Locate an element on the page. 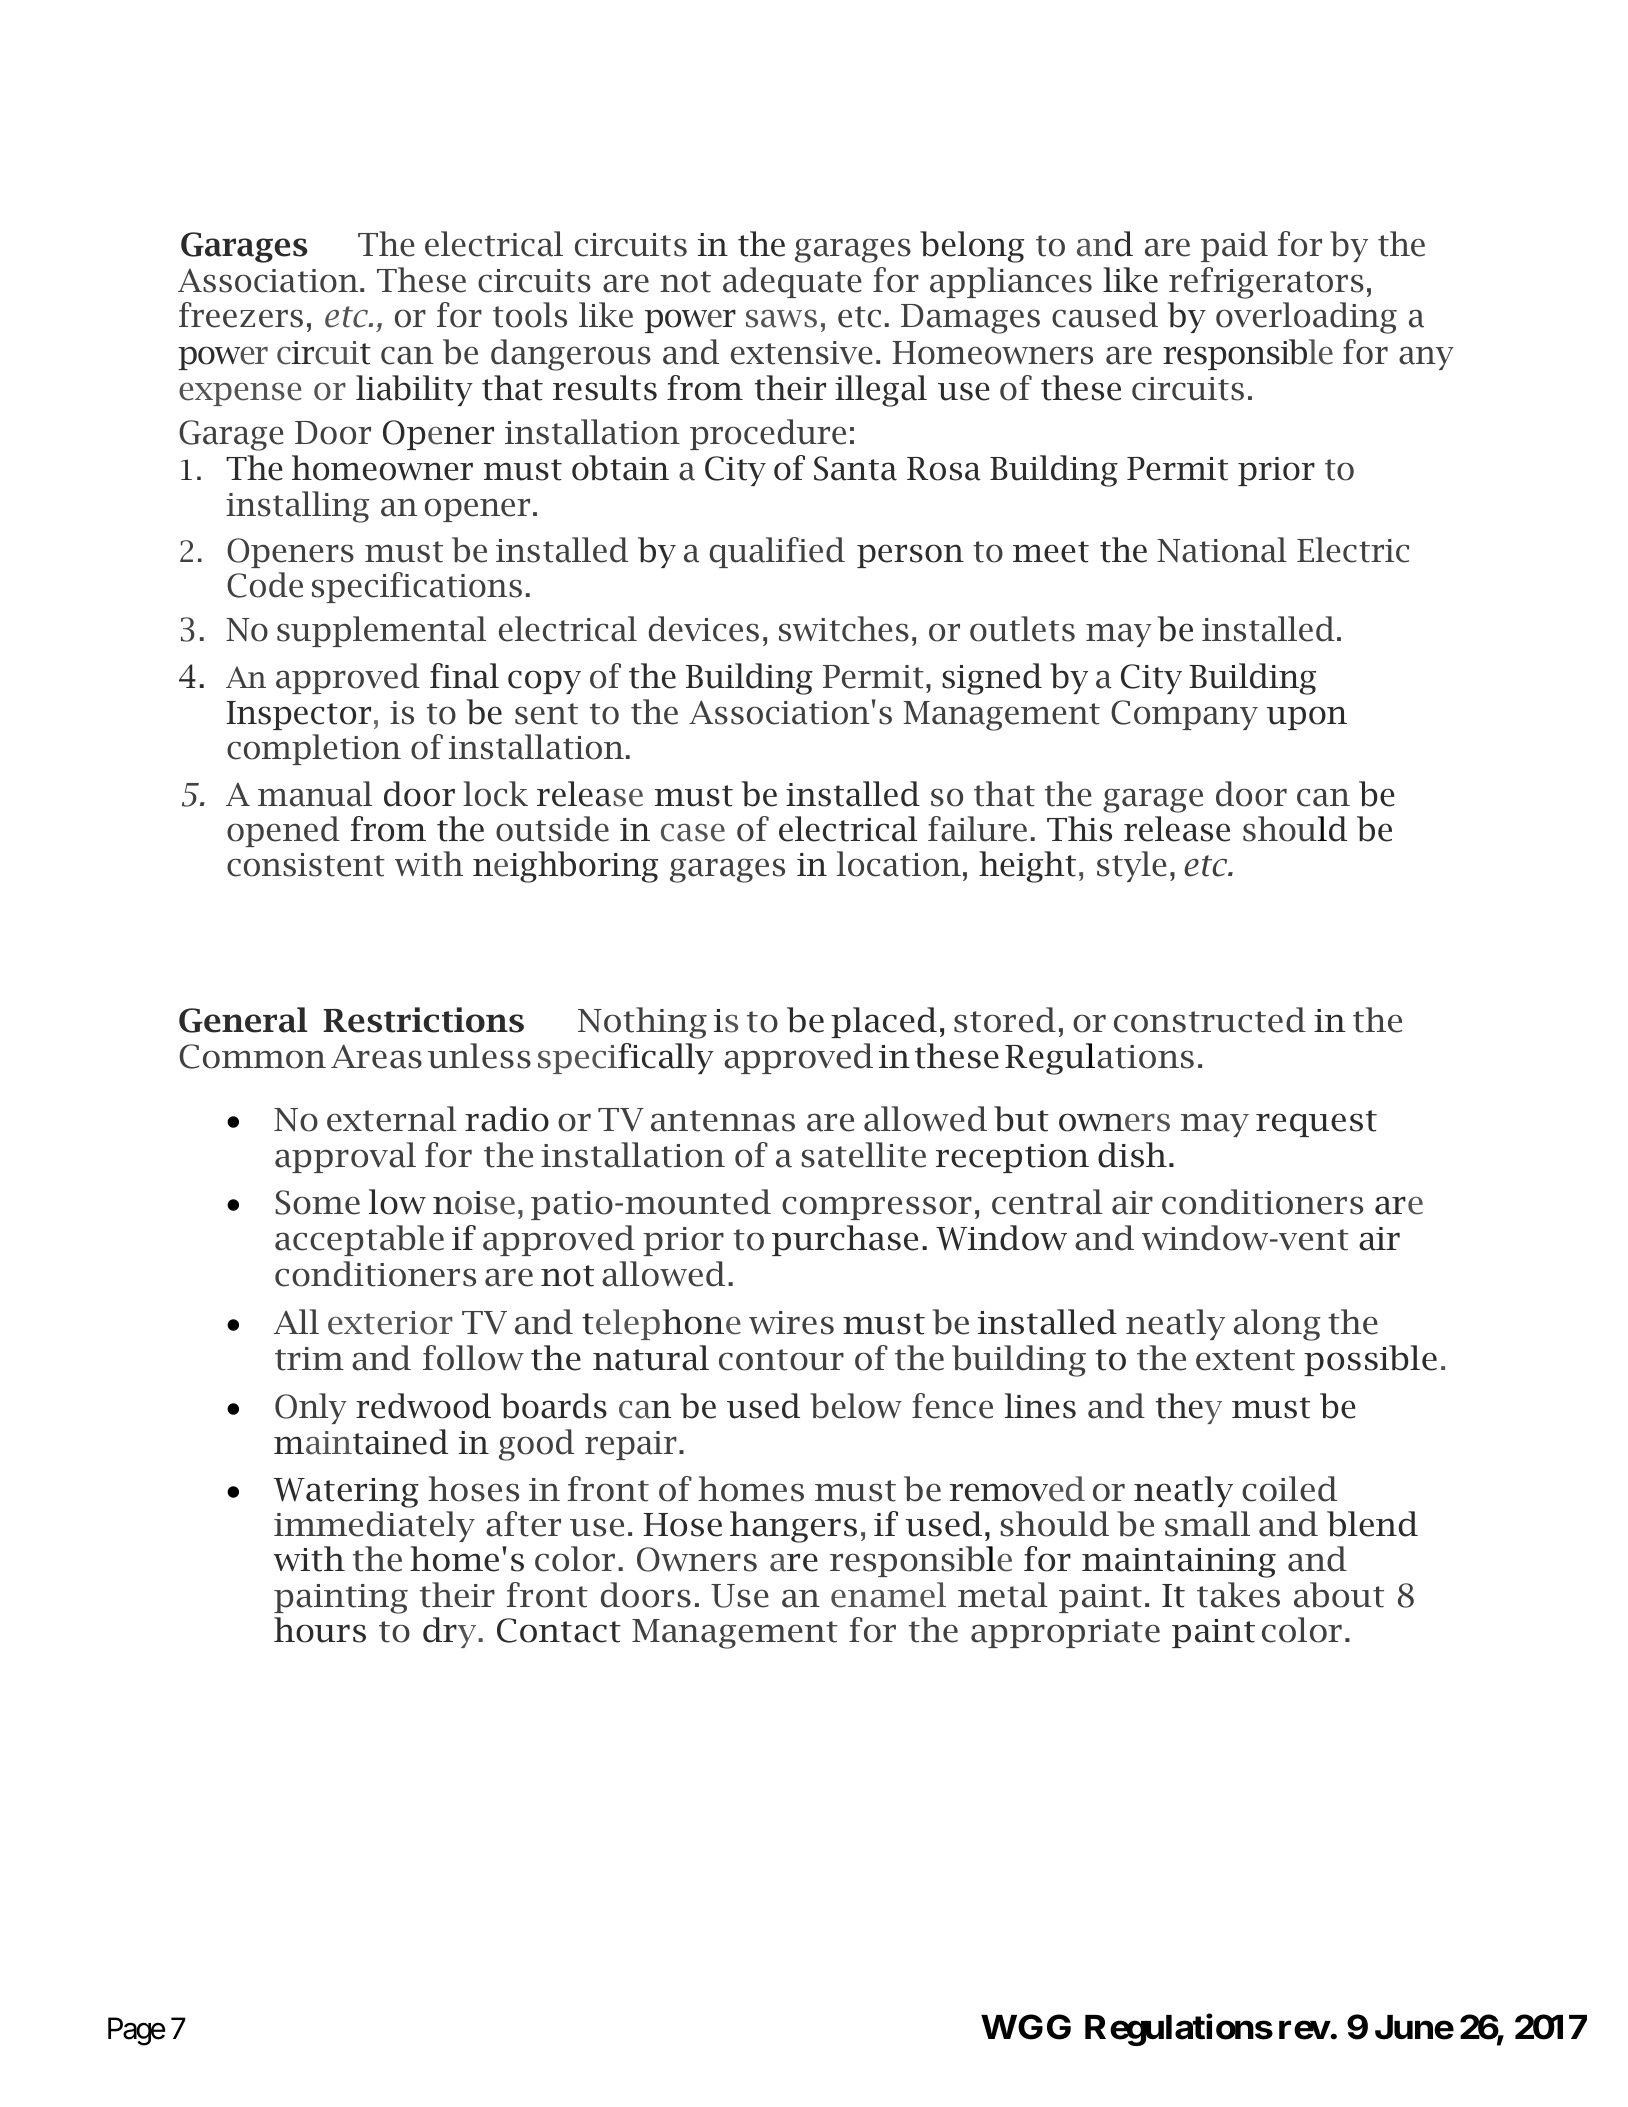 The height and width of the image is (2107, 1628). satellite is located at coordinates (864, 1155).
